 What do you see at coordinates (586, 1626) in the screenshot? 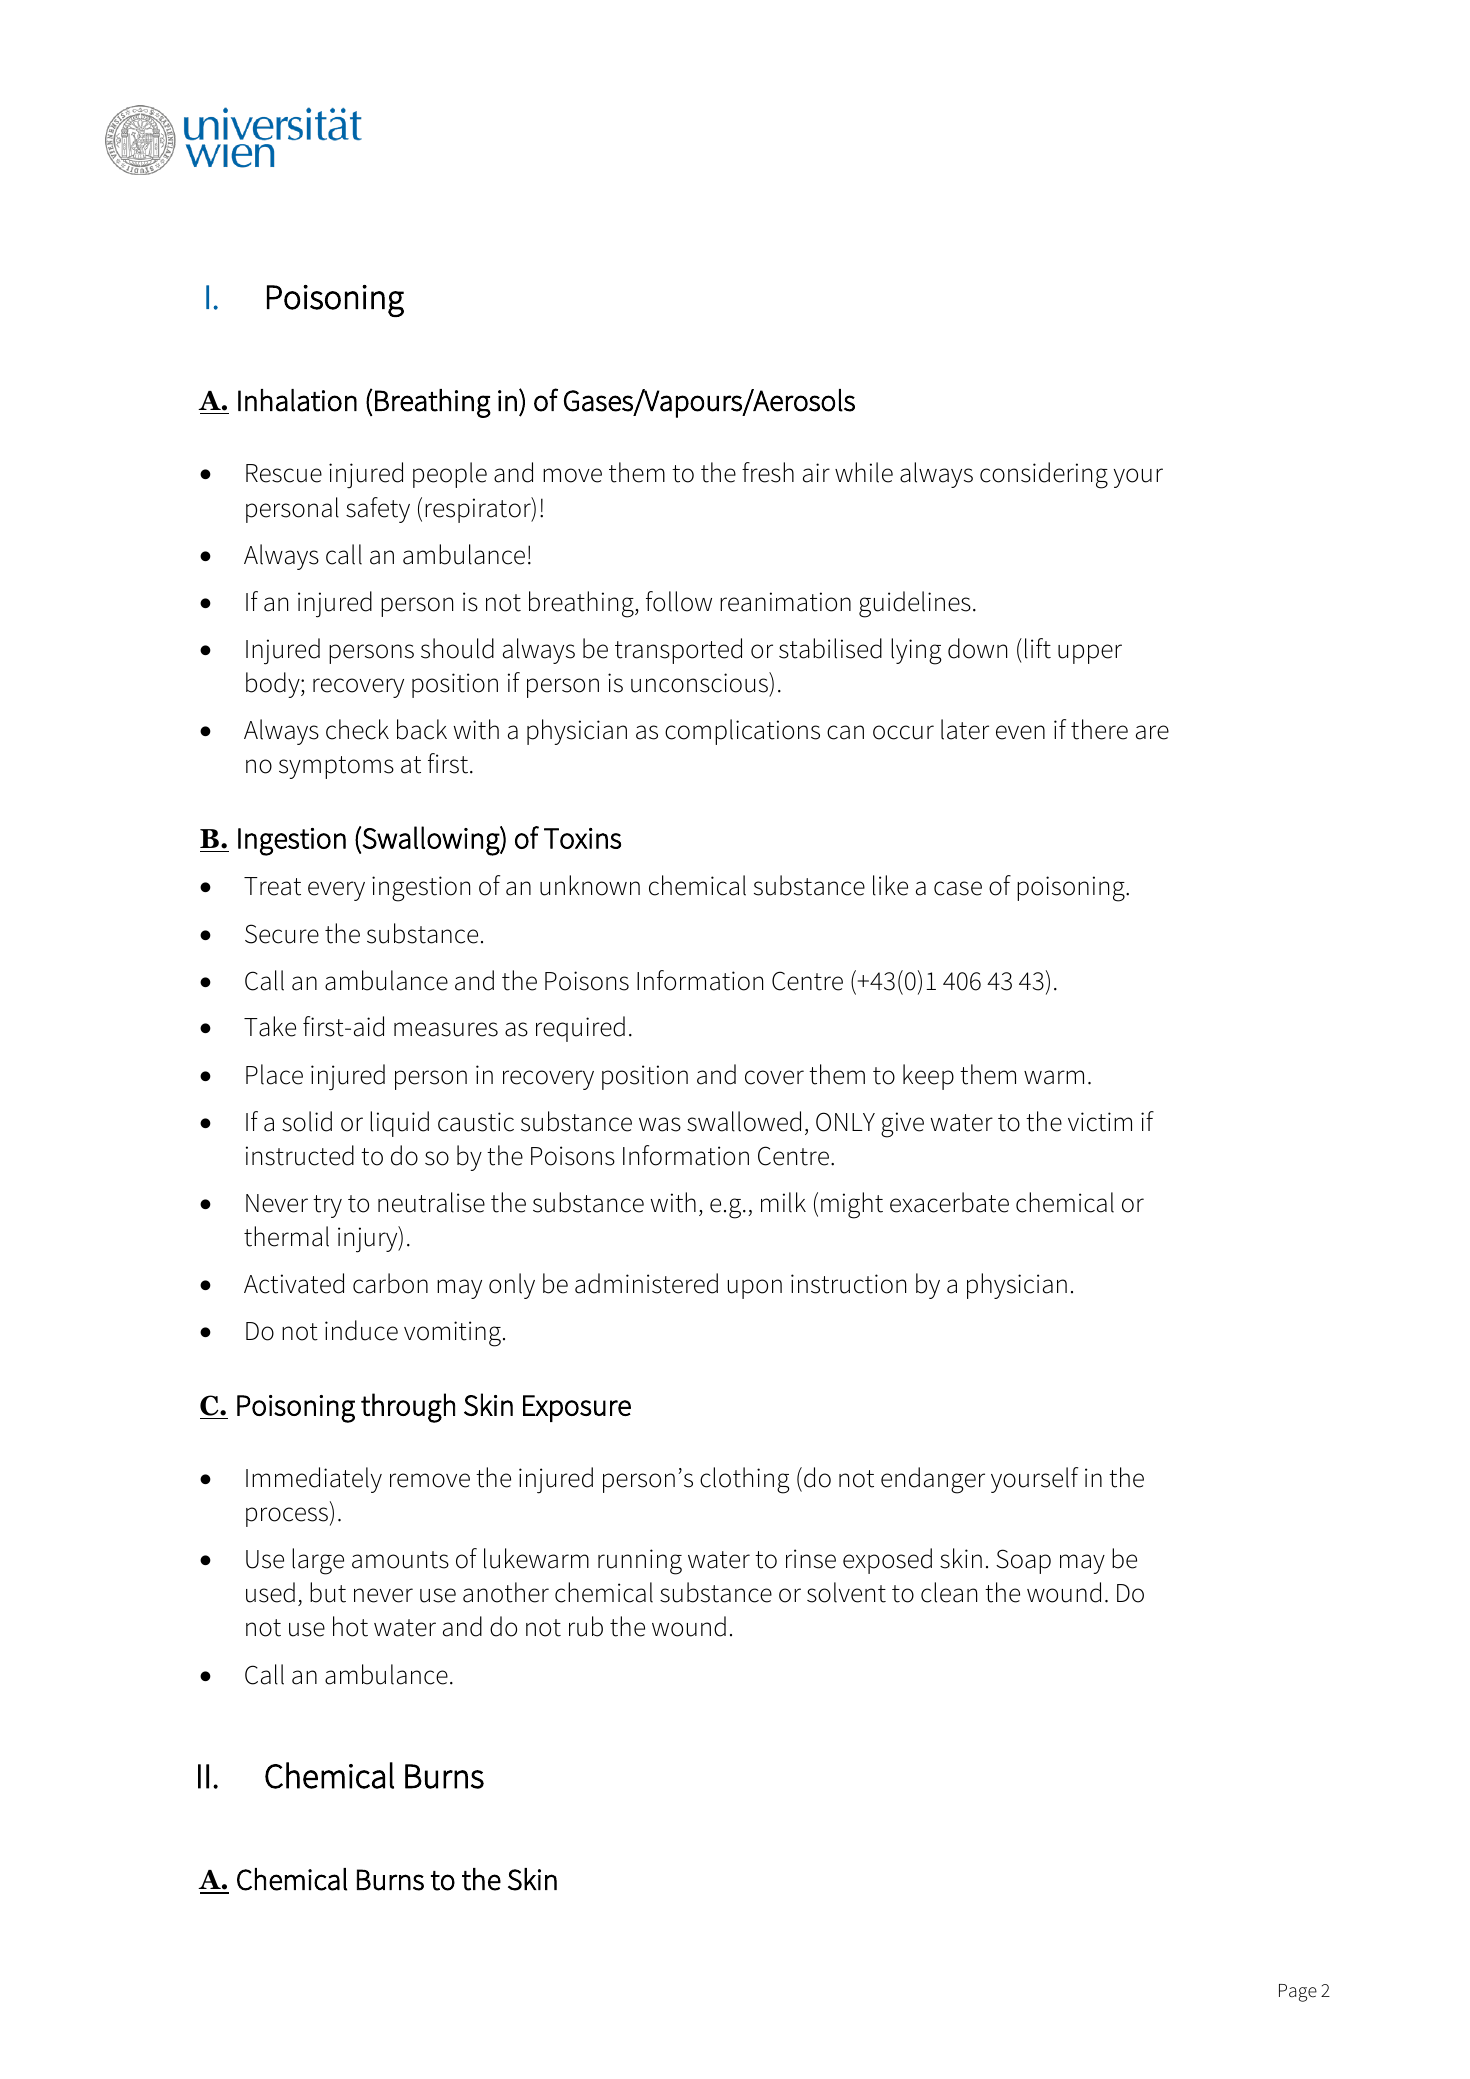
I see `rub` at bounding box center [586, 1626].
